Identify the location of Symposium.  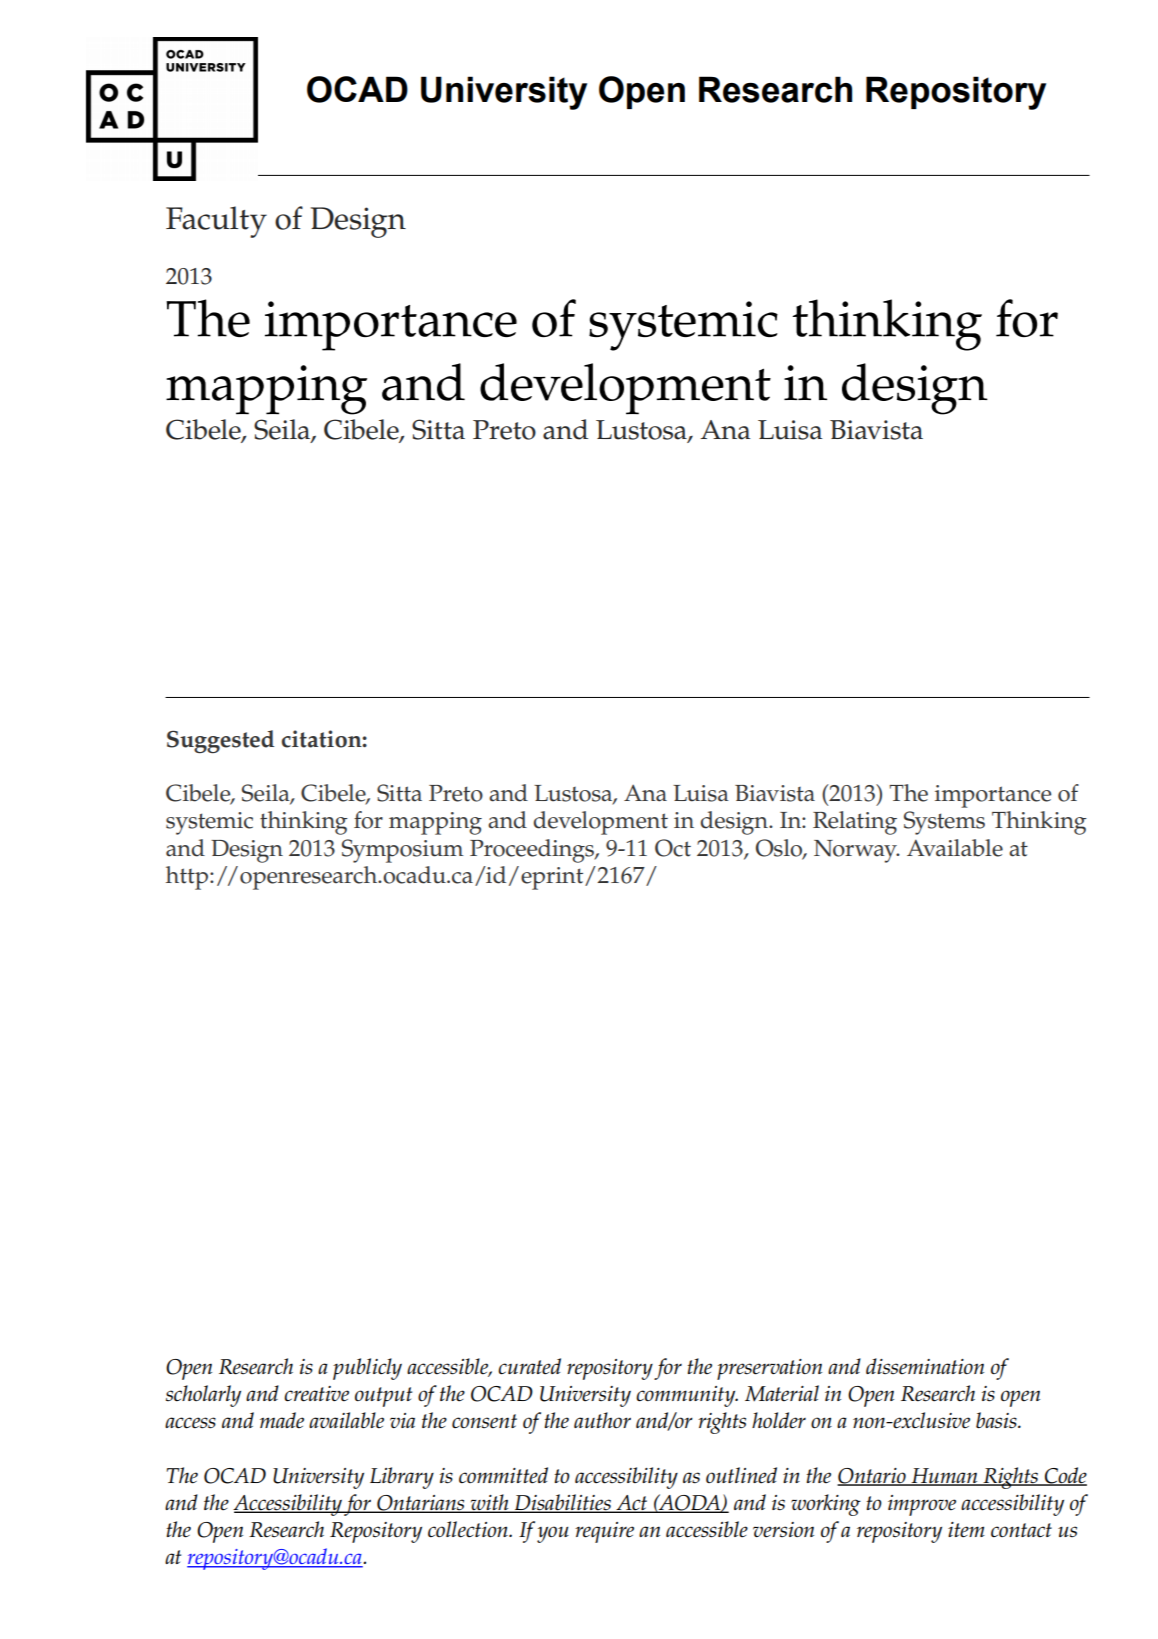
(402, 851).
